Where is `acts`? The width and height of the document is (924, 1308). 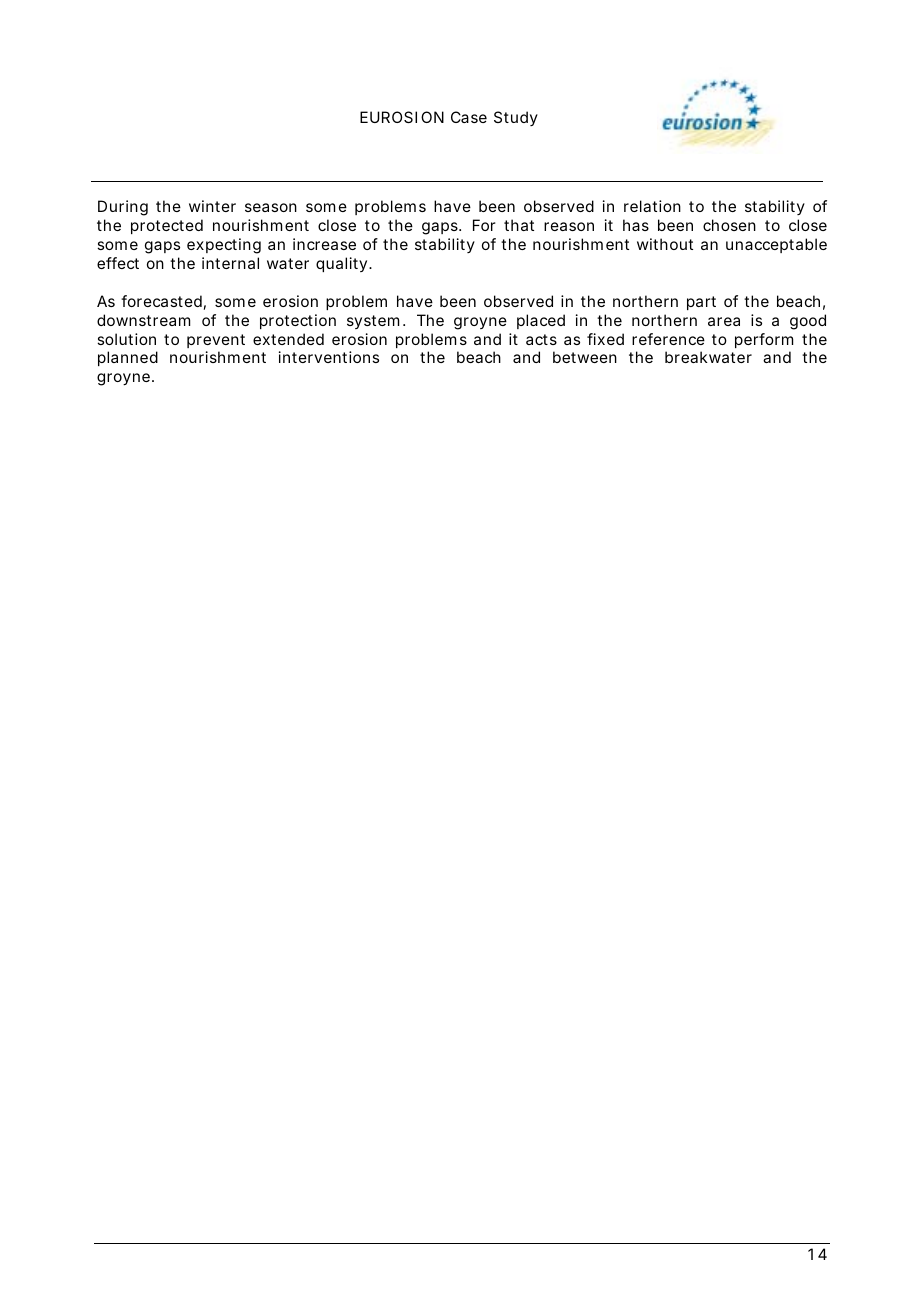
acts is located at coordinates (541, 339).
